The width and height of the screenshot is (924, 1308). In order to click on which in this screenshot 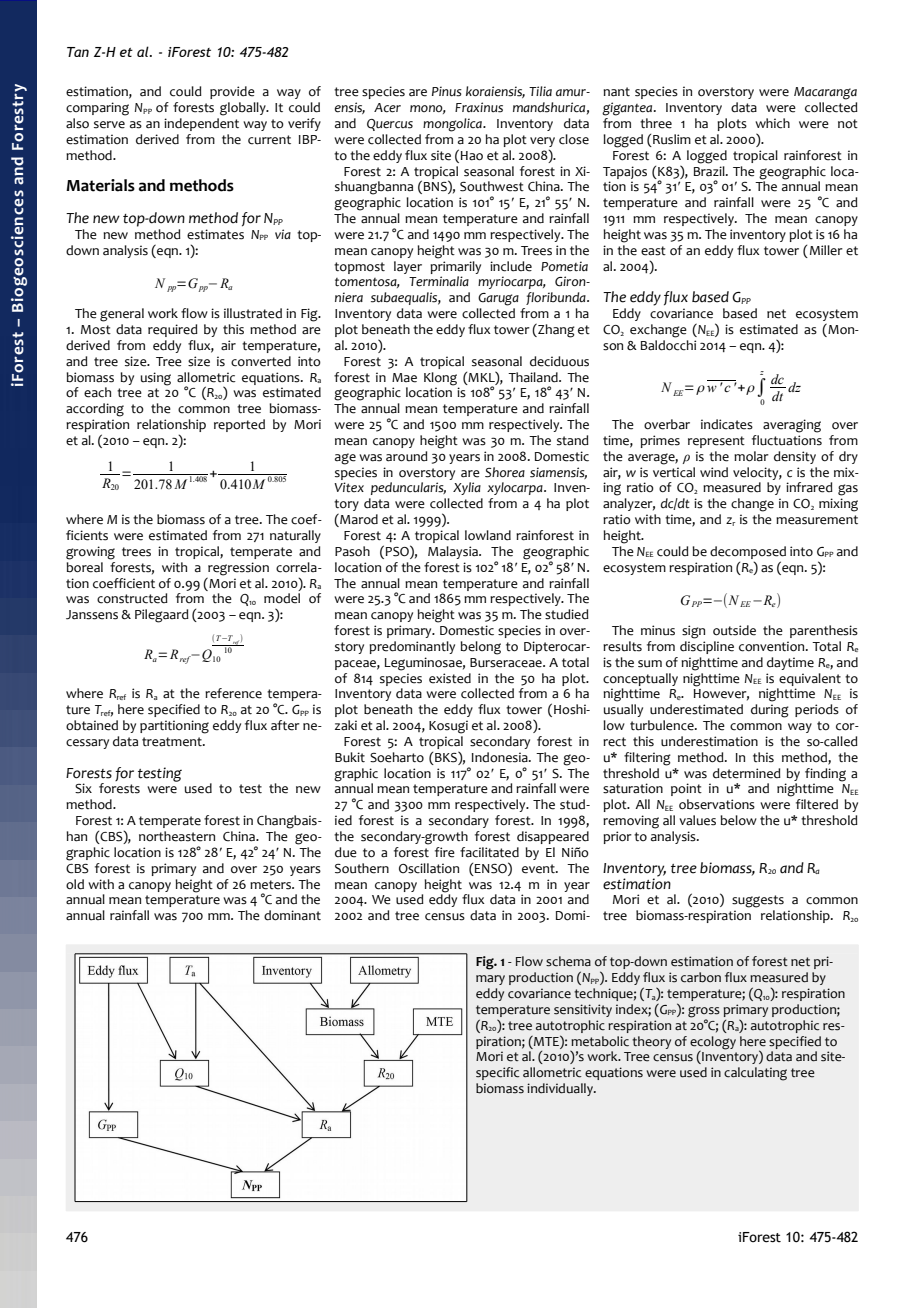, I will do `click(772, 123)`.
